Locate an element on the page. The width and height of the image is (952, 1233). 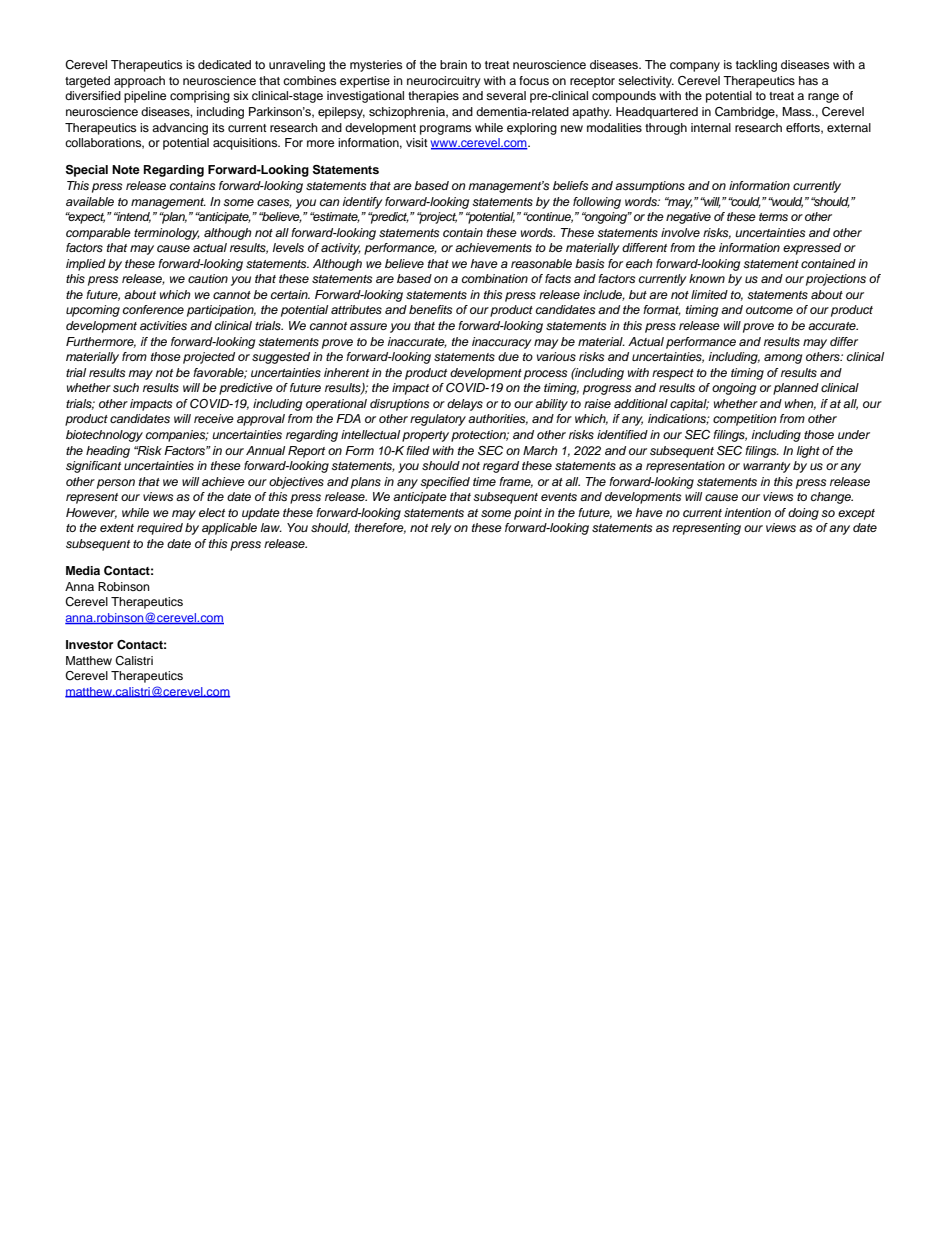
brain is located at coordinates (453, 64).
